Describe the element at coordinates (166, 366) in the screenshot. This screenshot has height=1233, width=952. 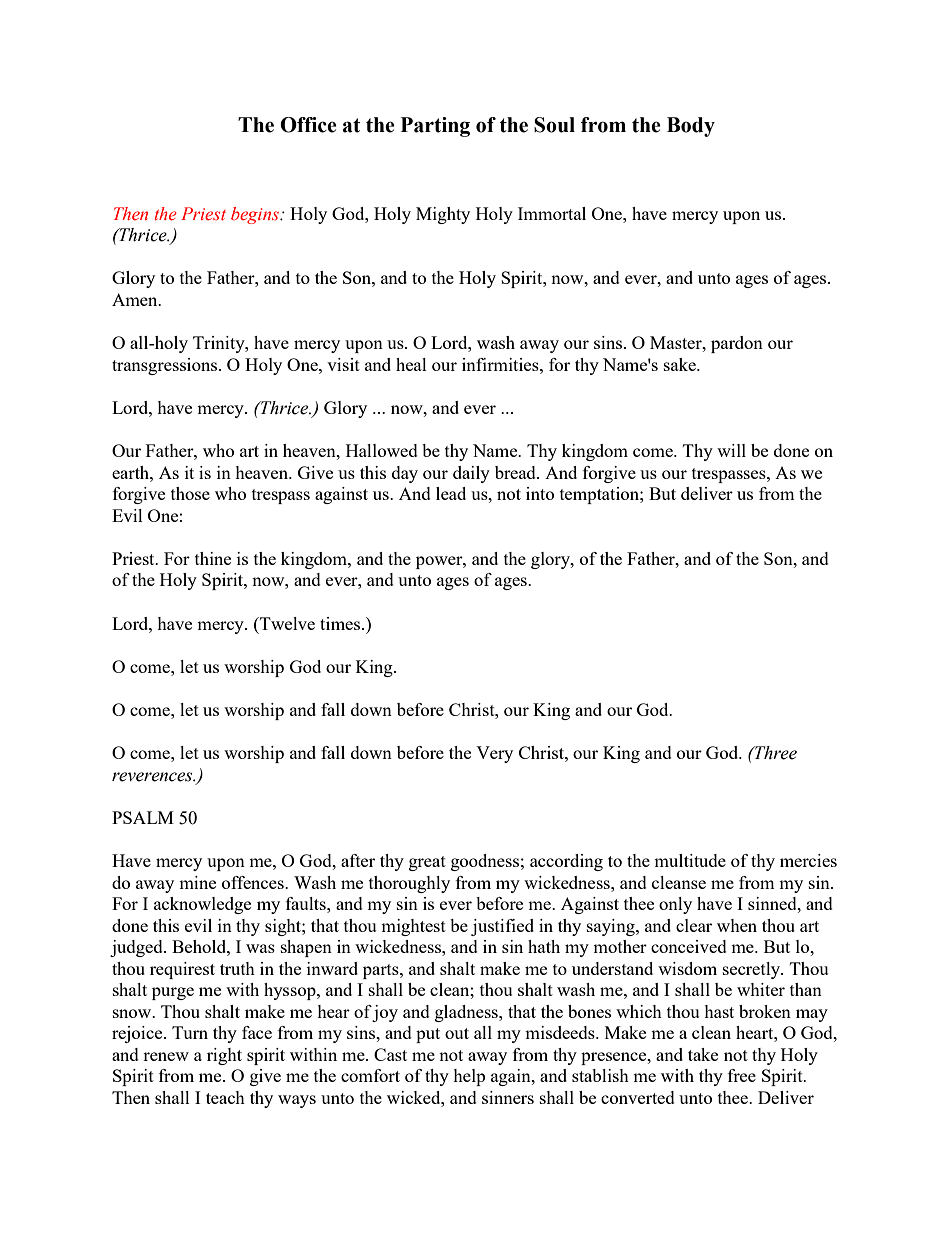
I see `transgressions` at that location.
